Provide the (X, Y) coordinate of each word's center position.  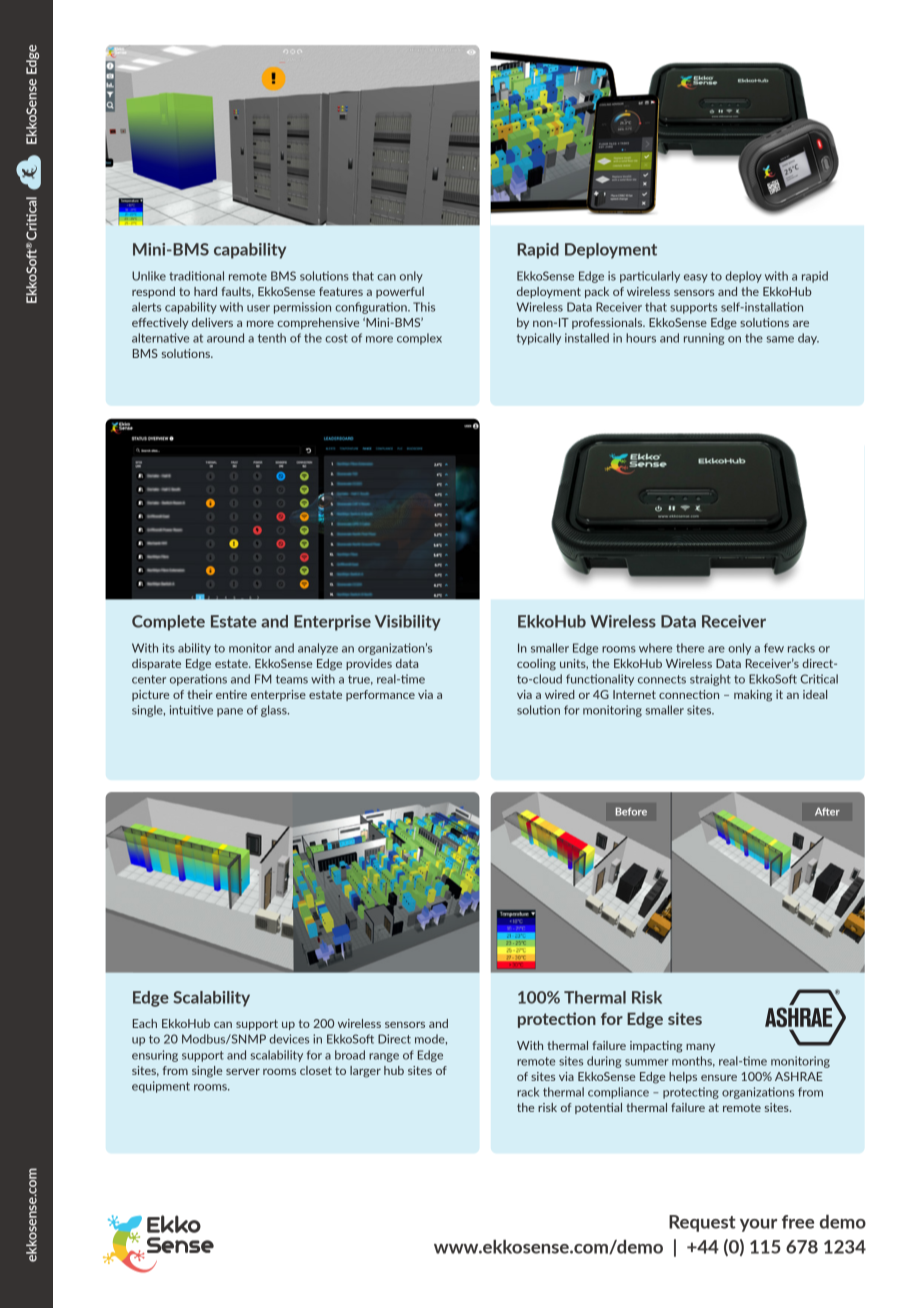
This (424, 307)
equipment (161, 1087)
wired (560, 694)
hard (205, 291)
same (780, 339)
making (753, 696)
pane (230, 712)
